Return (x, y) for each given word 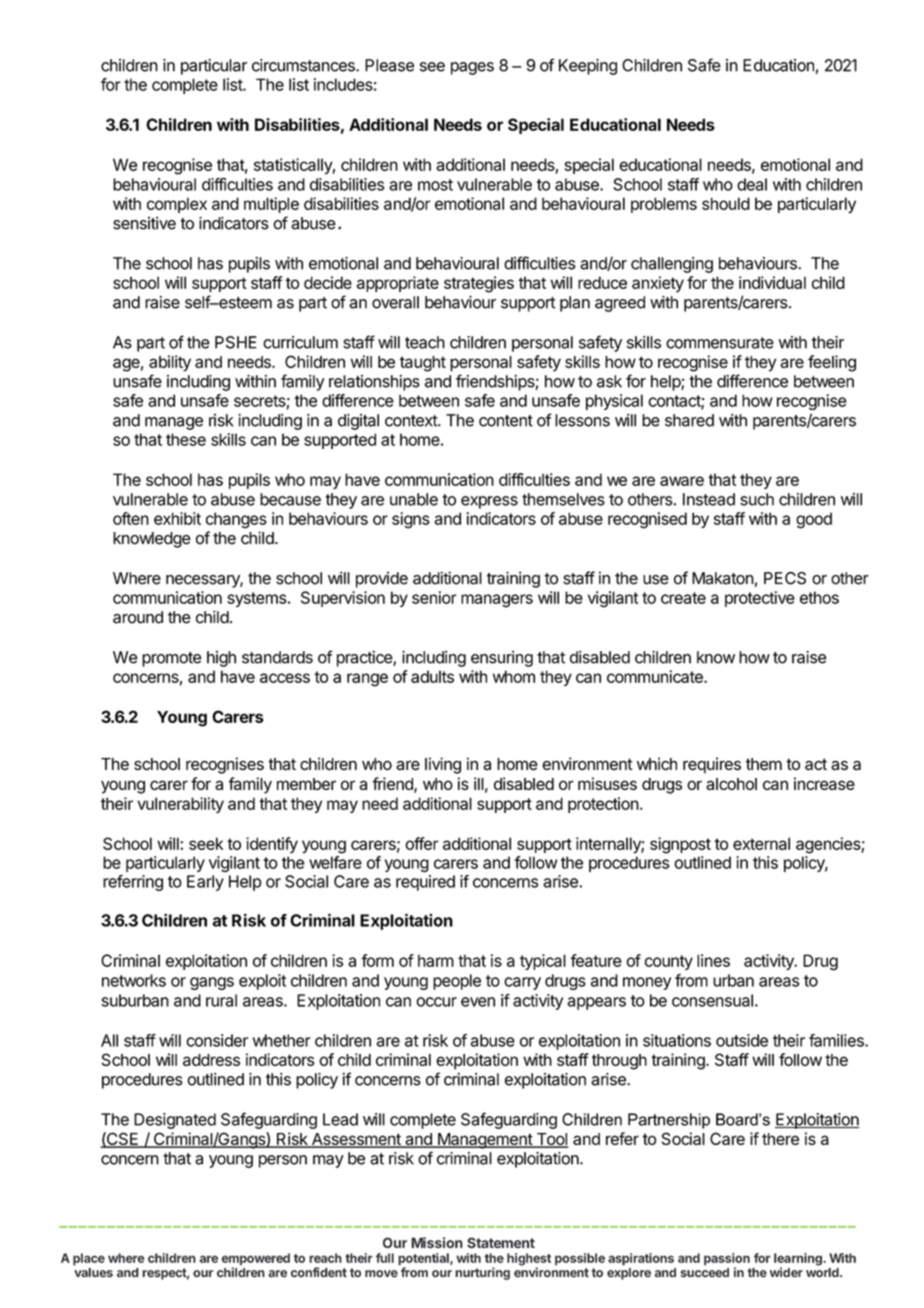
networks (134, 980)
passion (727, 1260)
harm (436, 960)
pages (472, 68)
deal (752, 184)
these (186, 439)
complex (177, 205)
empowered (256, 1260)
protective (760, 599)
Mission (437, 1243)
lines (713, 960)
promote (171, 659)
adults (432, 676)
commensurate (720, 343)
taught (423, 364)
